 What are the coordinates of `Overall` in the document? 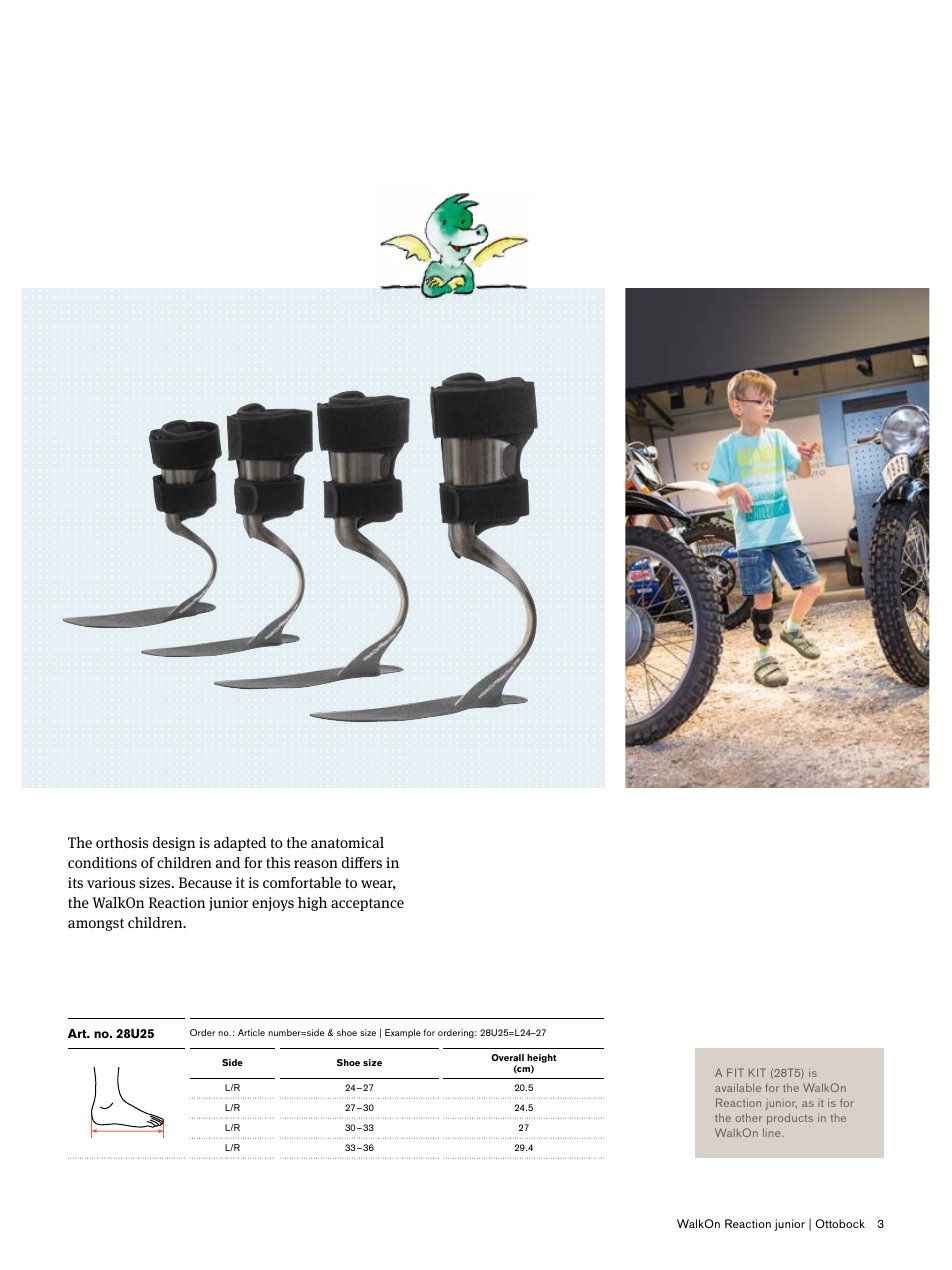 It's located at (507, 1057).
